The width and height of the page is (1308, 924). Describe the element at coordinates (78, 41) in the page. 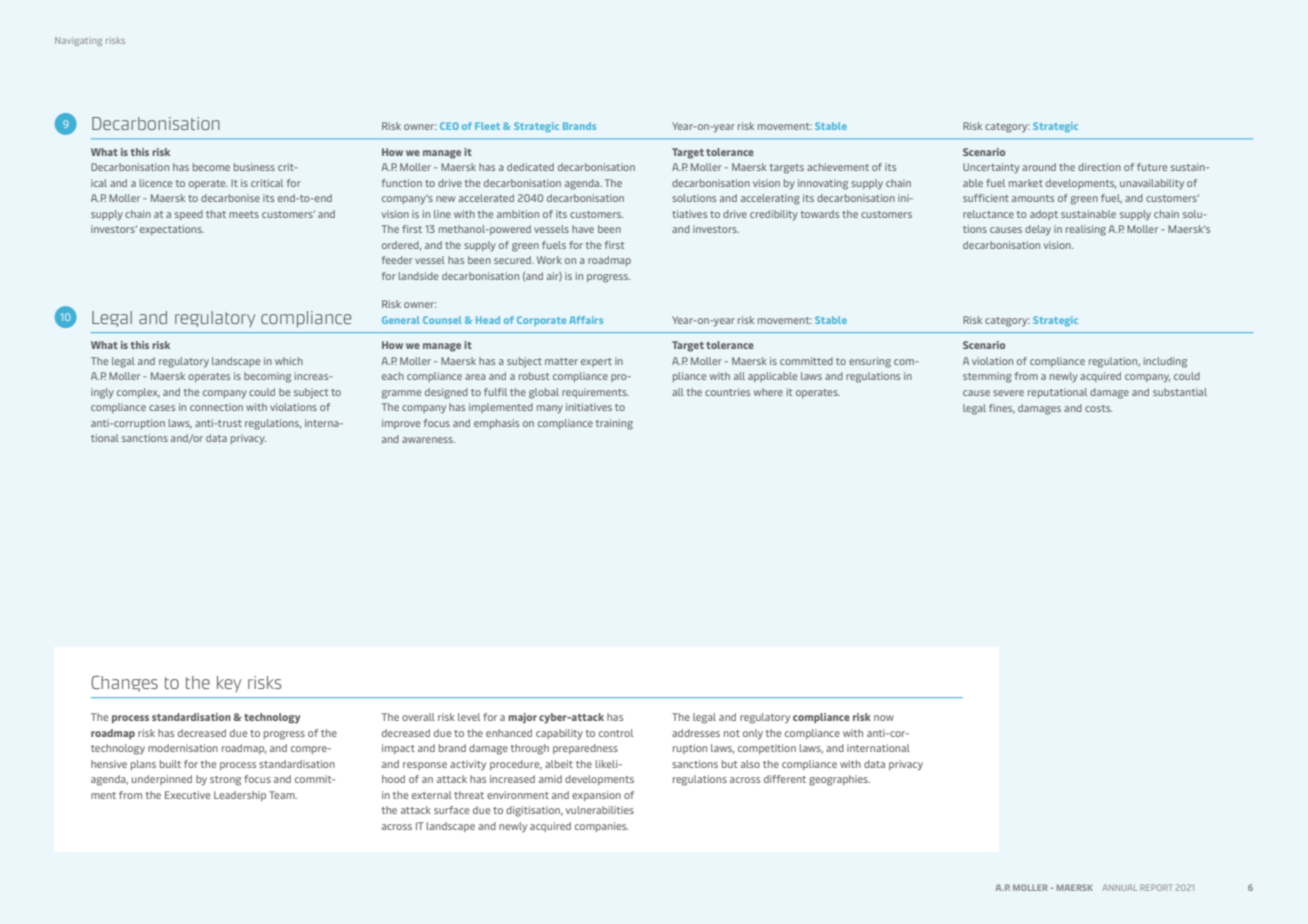

I see `Navigating` at that location.
